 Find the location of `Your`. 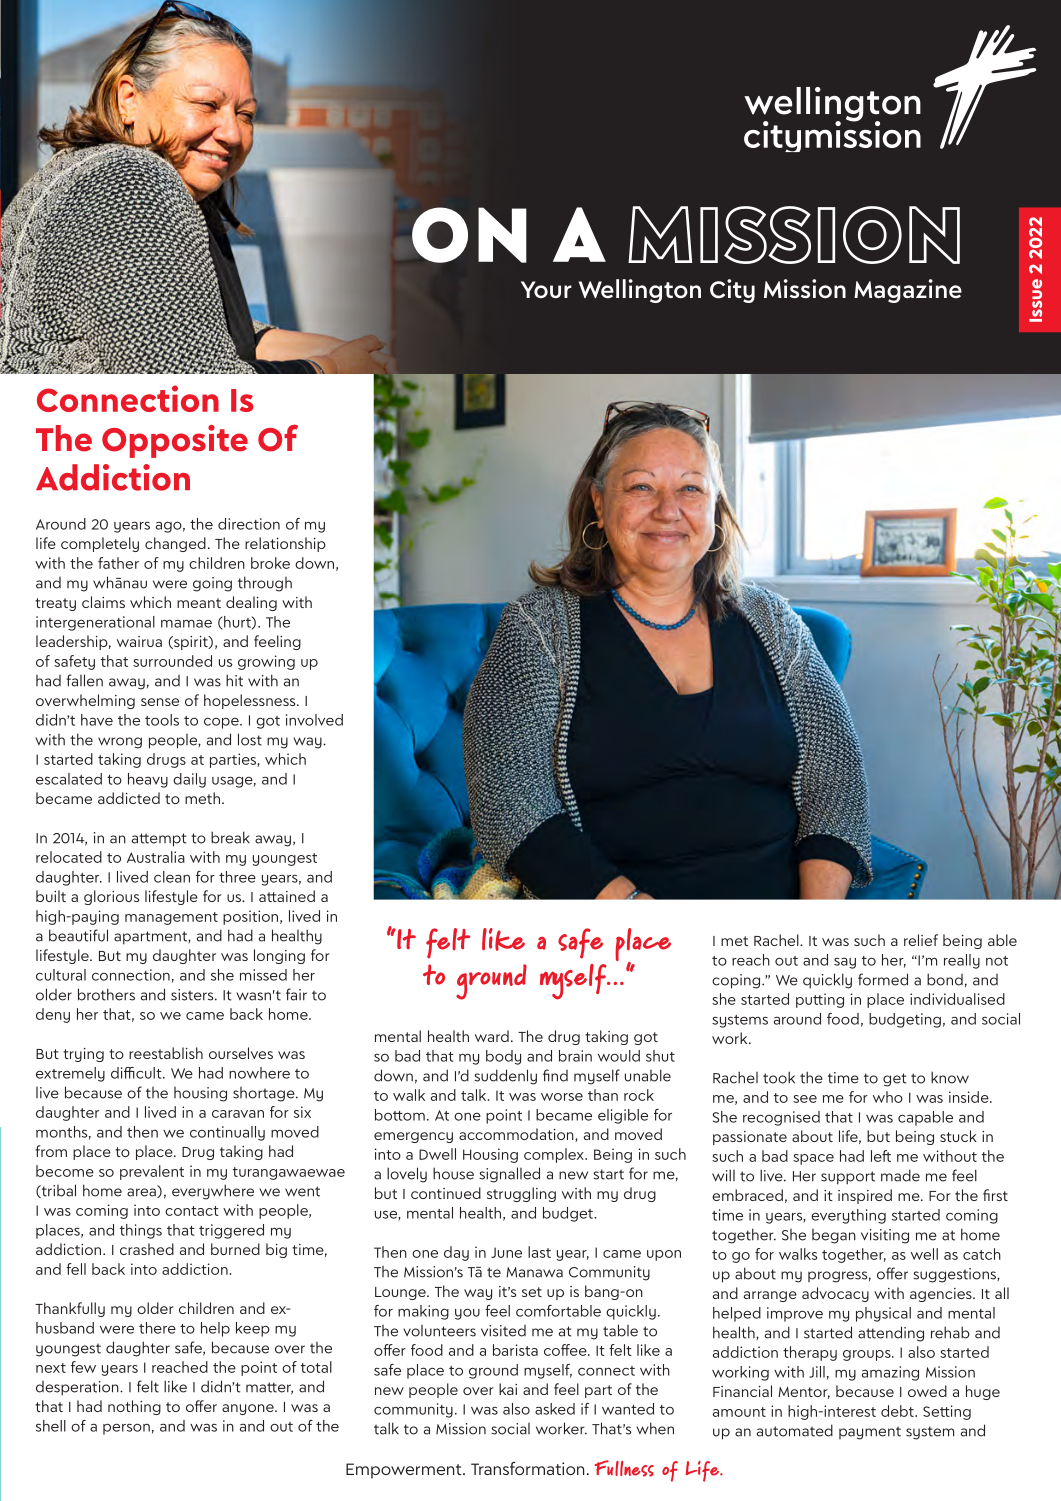

Your is located at coordinates (546, 290).
